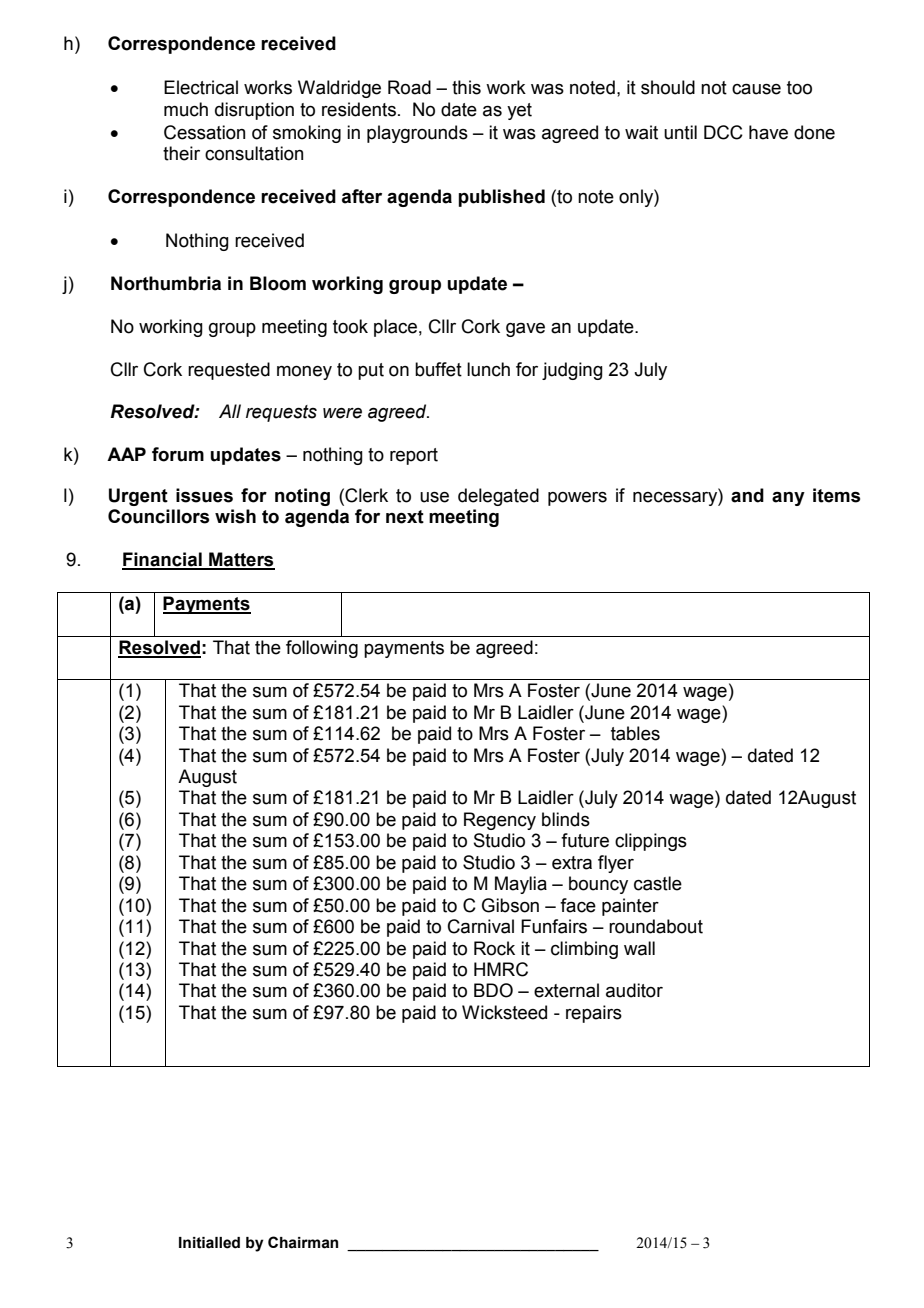 The height and width of the screenshot is (1308, 924). What do you see at coordinates (493, 990) in the screenshot?
I see `BDO` at bounding box center [493, 990].
